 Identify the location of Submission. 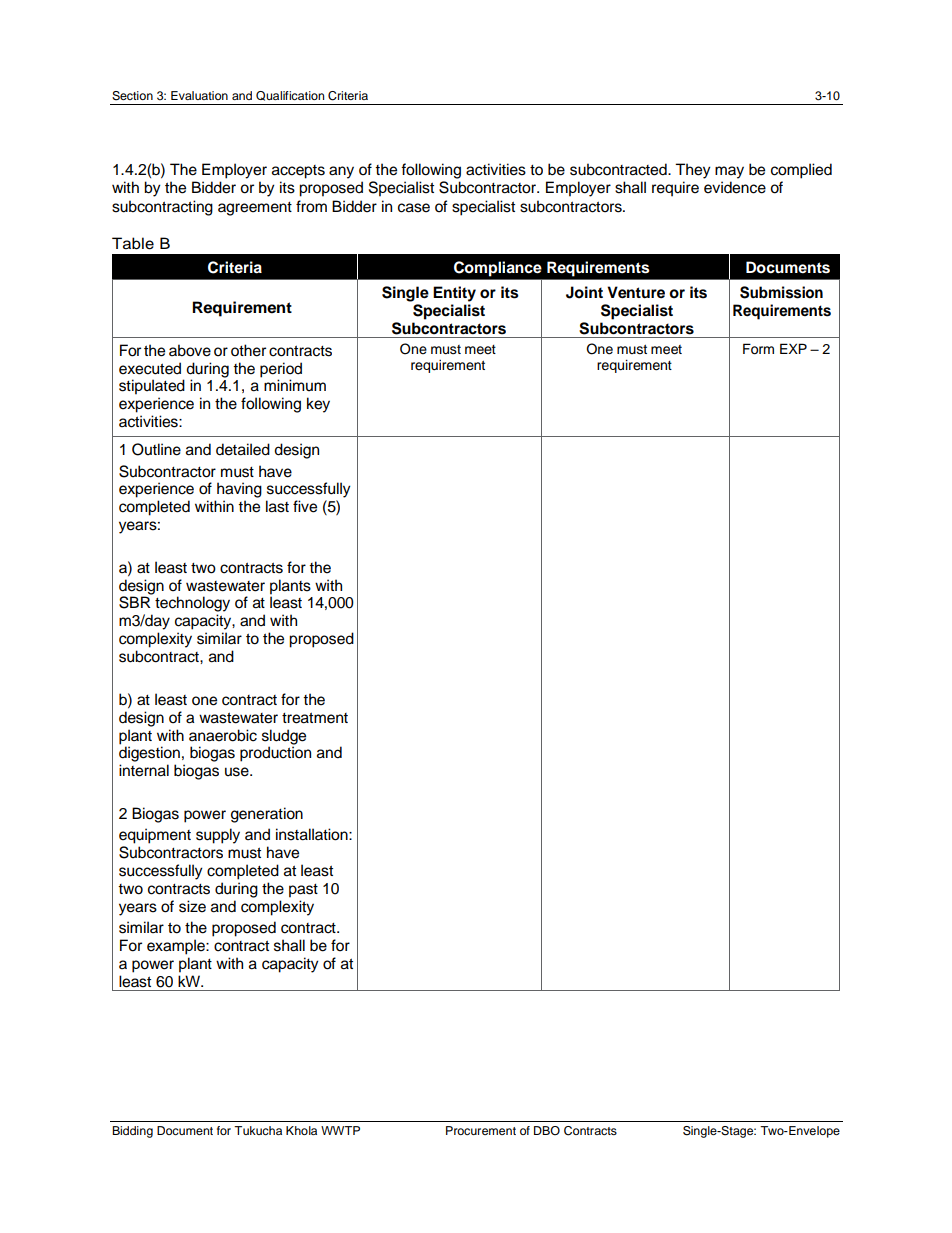
(781, 292).
